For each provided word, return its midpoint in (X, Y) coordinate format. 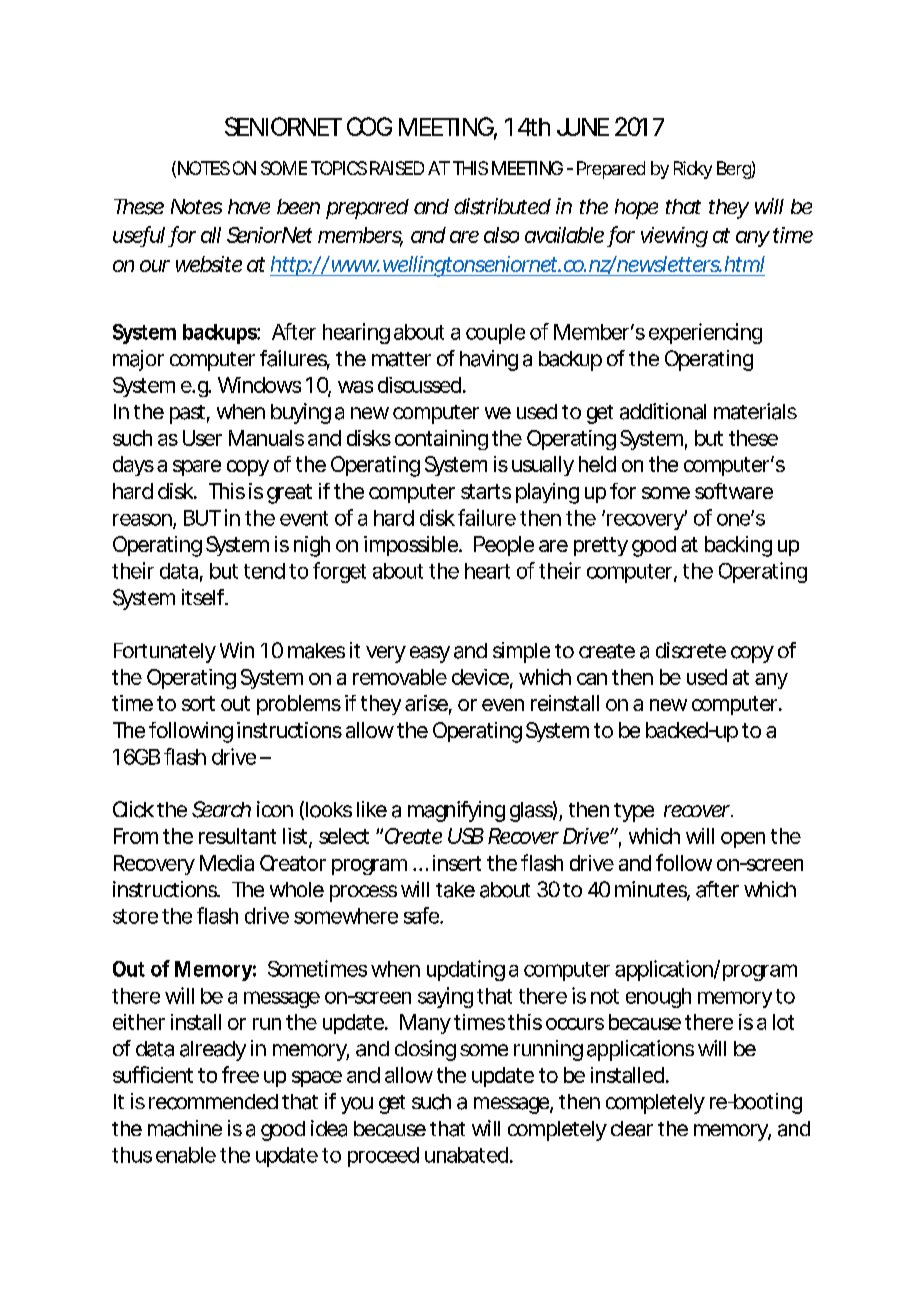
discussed (419, 385)
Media (227, 863)
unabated (466, 1155)
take (455, 890)
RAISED (397, 168)
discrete (691, 650)
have (249, 206)
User (202, 438)
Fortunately (165, 653)
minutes (652, 890)
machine (185, 1128)
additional (663, 411)
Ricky (693, 170)
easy (430, 654)
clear (632, 1129)
